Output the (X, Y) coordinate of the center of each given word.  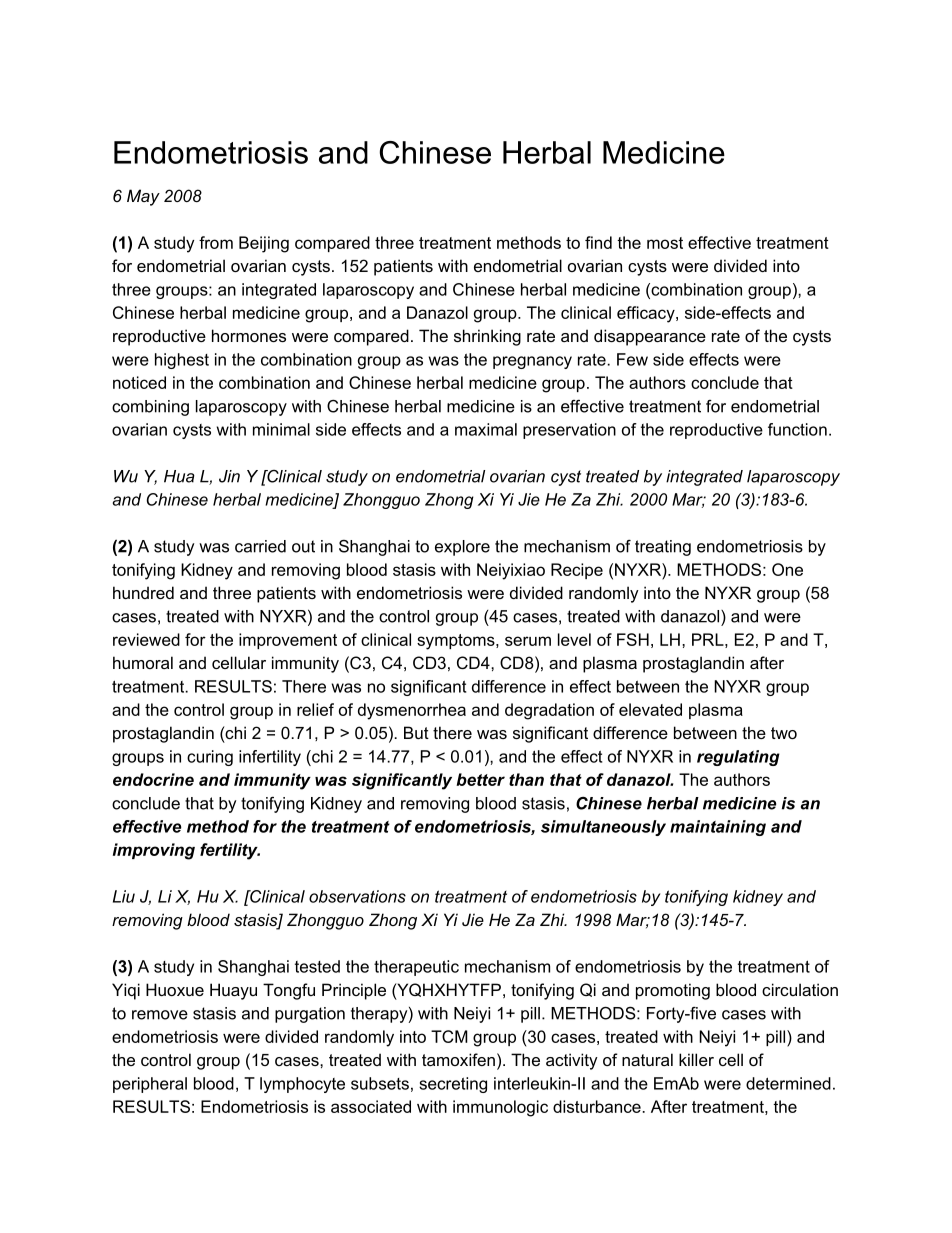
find (598, 242)
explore (462, 548)
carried (260, 546)
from (216, 242)
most (665, 243)
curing (210, 758)
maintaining (718, 828)
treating (663, 548)
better (480, 779)
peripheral (150, 1085)
